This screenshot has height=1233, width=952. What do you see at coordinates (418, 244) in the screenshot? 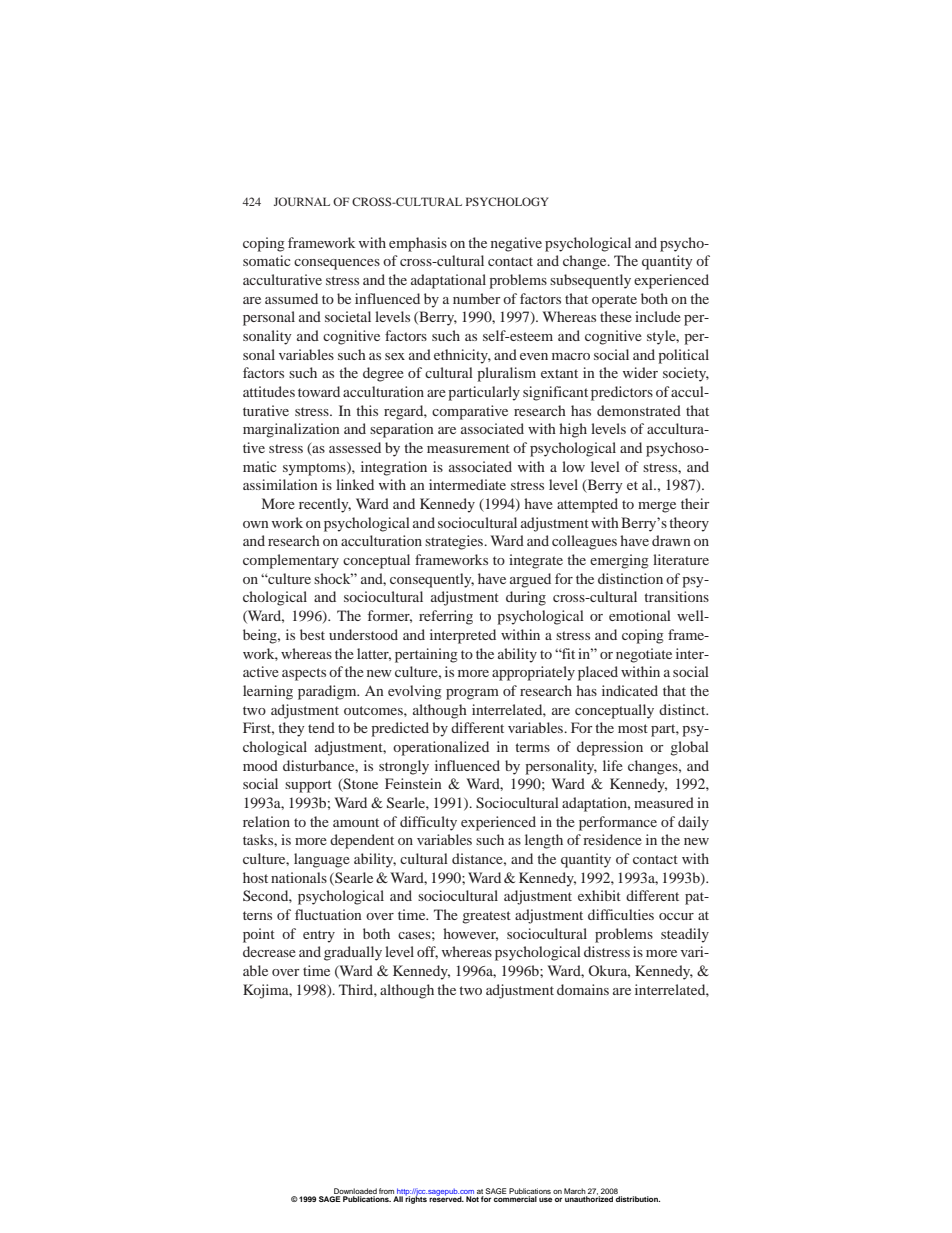
I see `emphasis` at bounding box center [418, 244].
